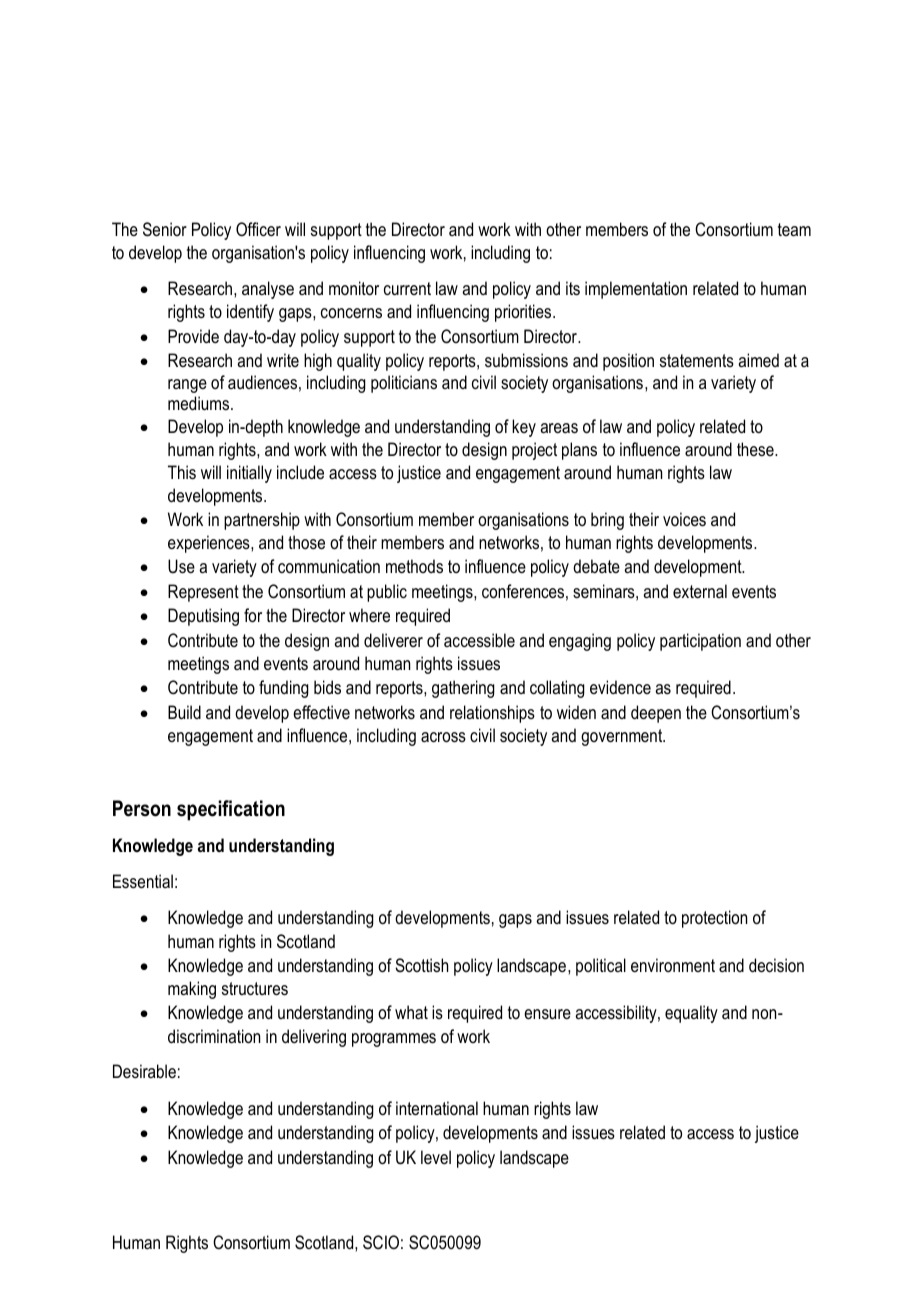 The width and height of the screenshot is (924, 1308). I want to click on Build, so click(184, 712).
